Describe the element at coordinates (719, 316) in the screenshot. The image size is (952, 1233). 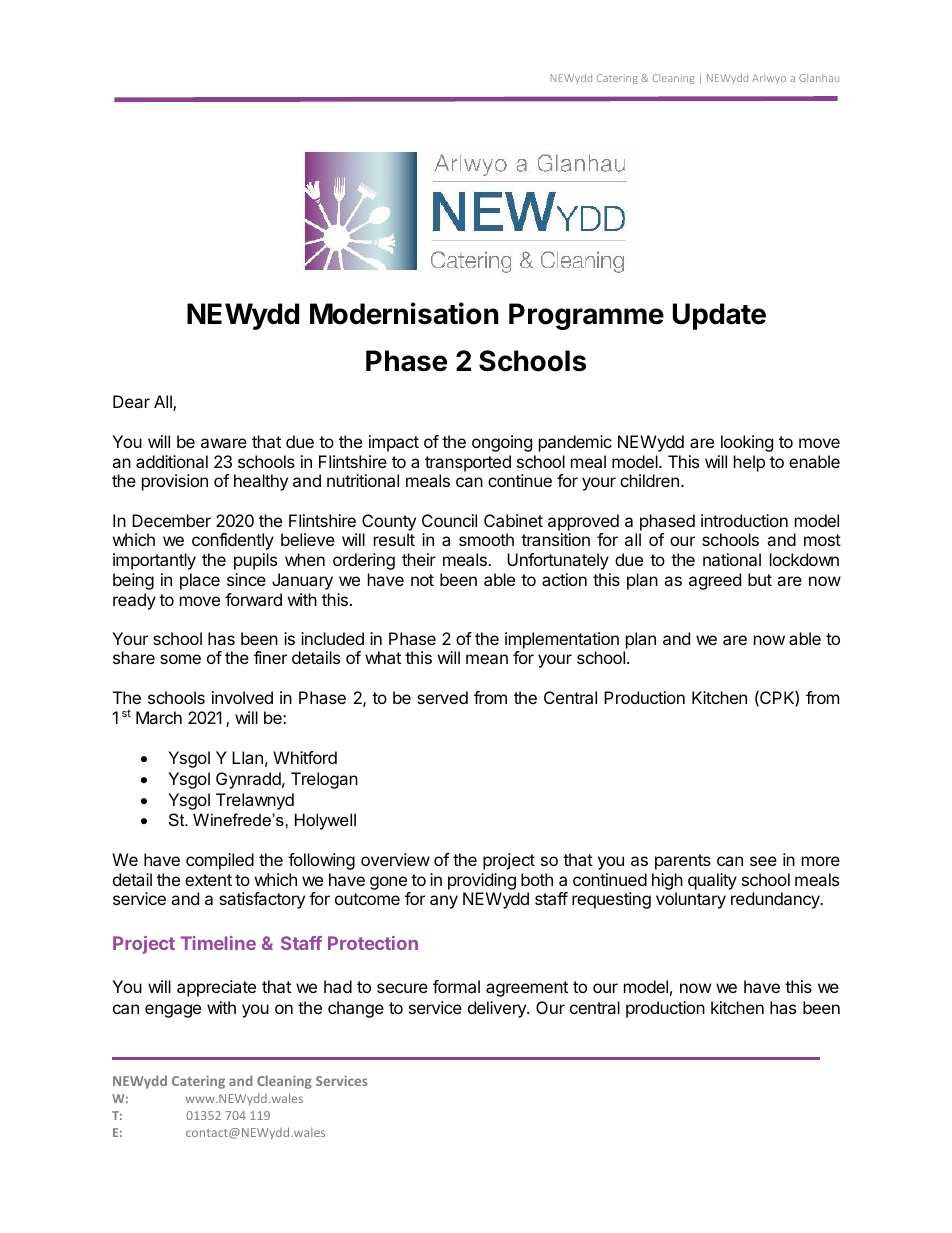
I see `Update` at that location.
